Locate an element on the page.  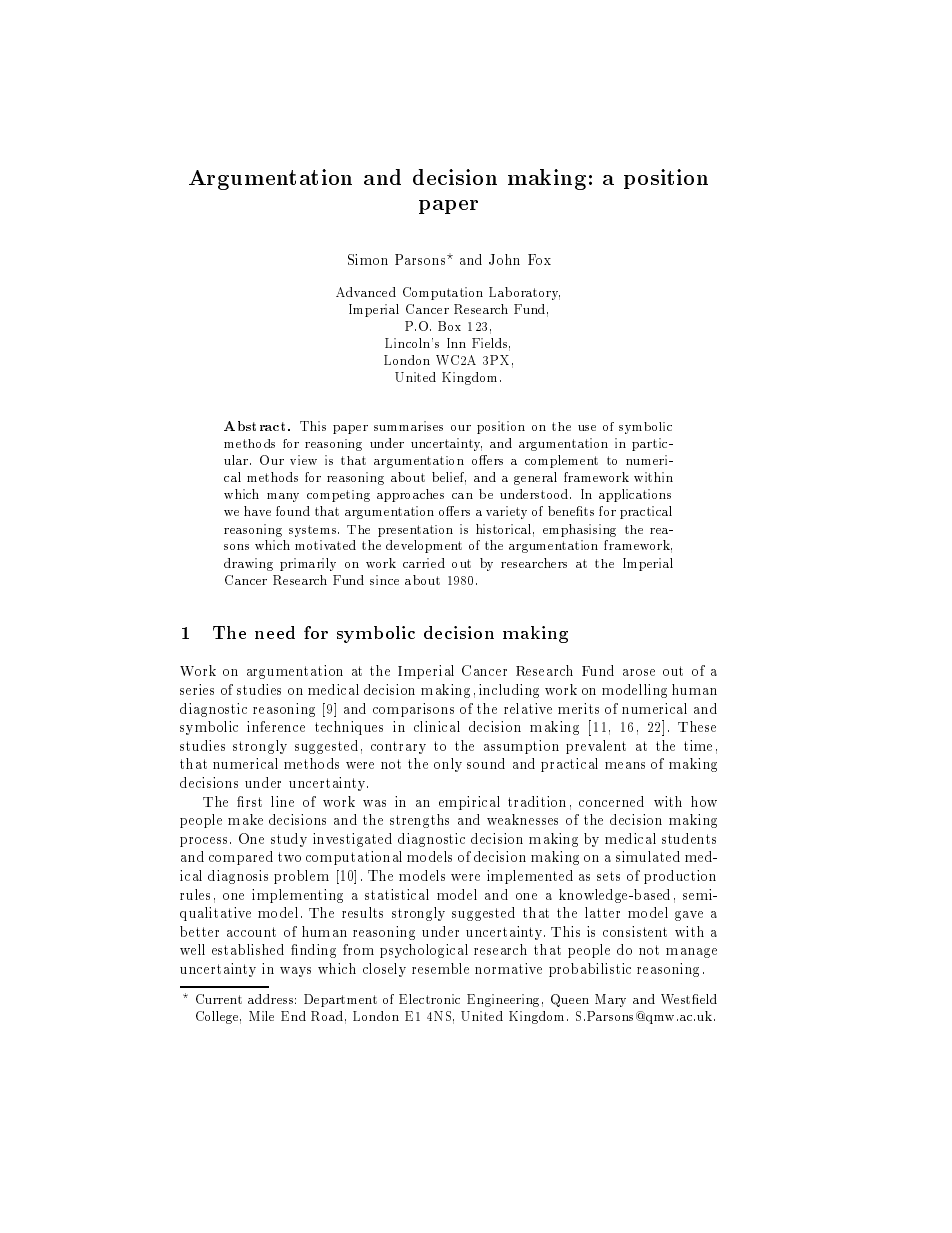
Mary is located at coordinates (610, 1000).
